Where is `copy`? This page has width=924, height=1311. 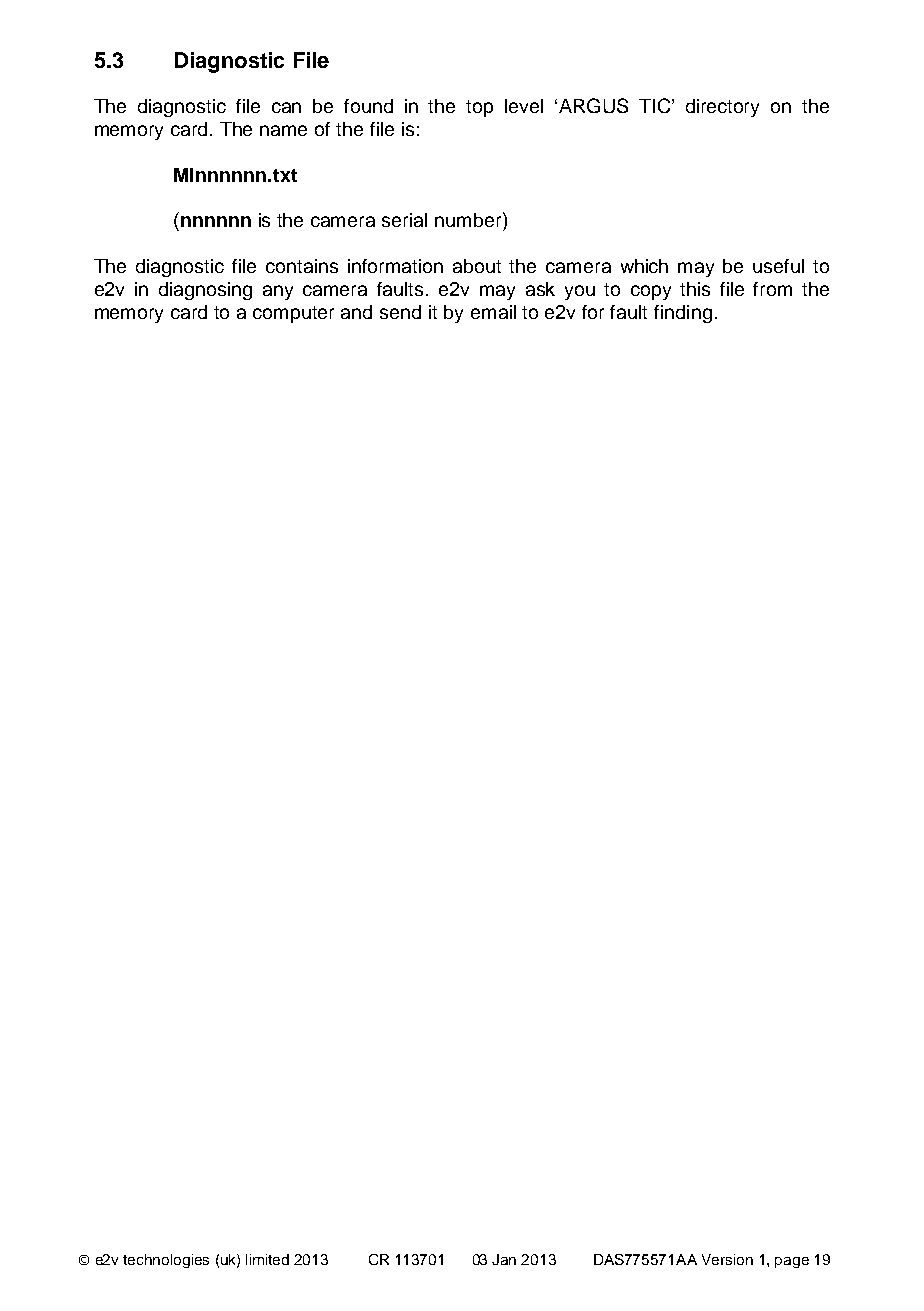
copy is located at coordinates (651, 292).
